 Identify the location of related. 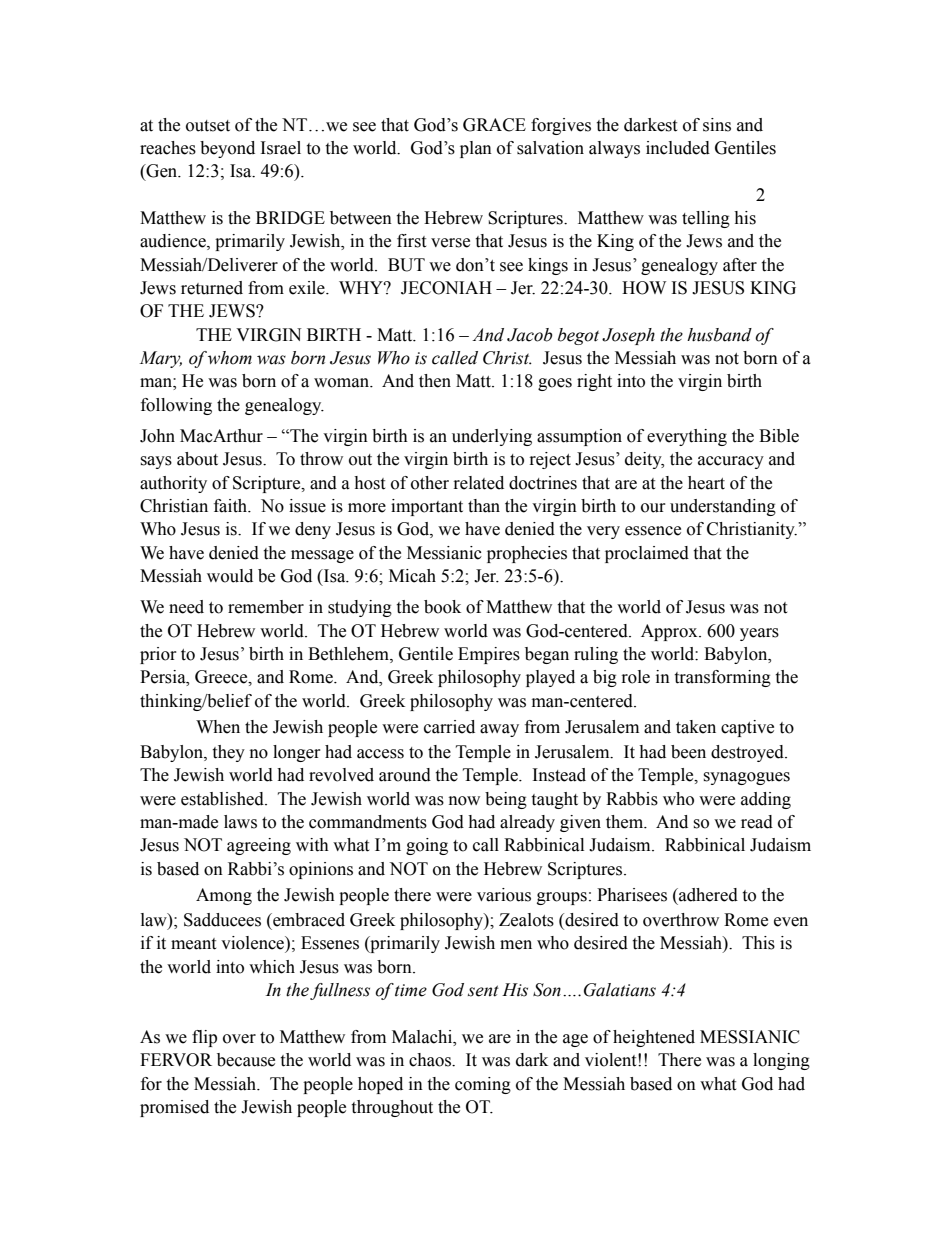
(479, 483).
